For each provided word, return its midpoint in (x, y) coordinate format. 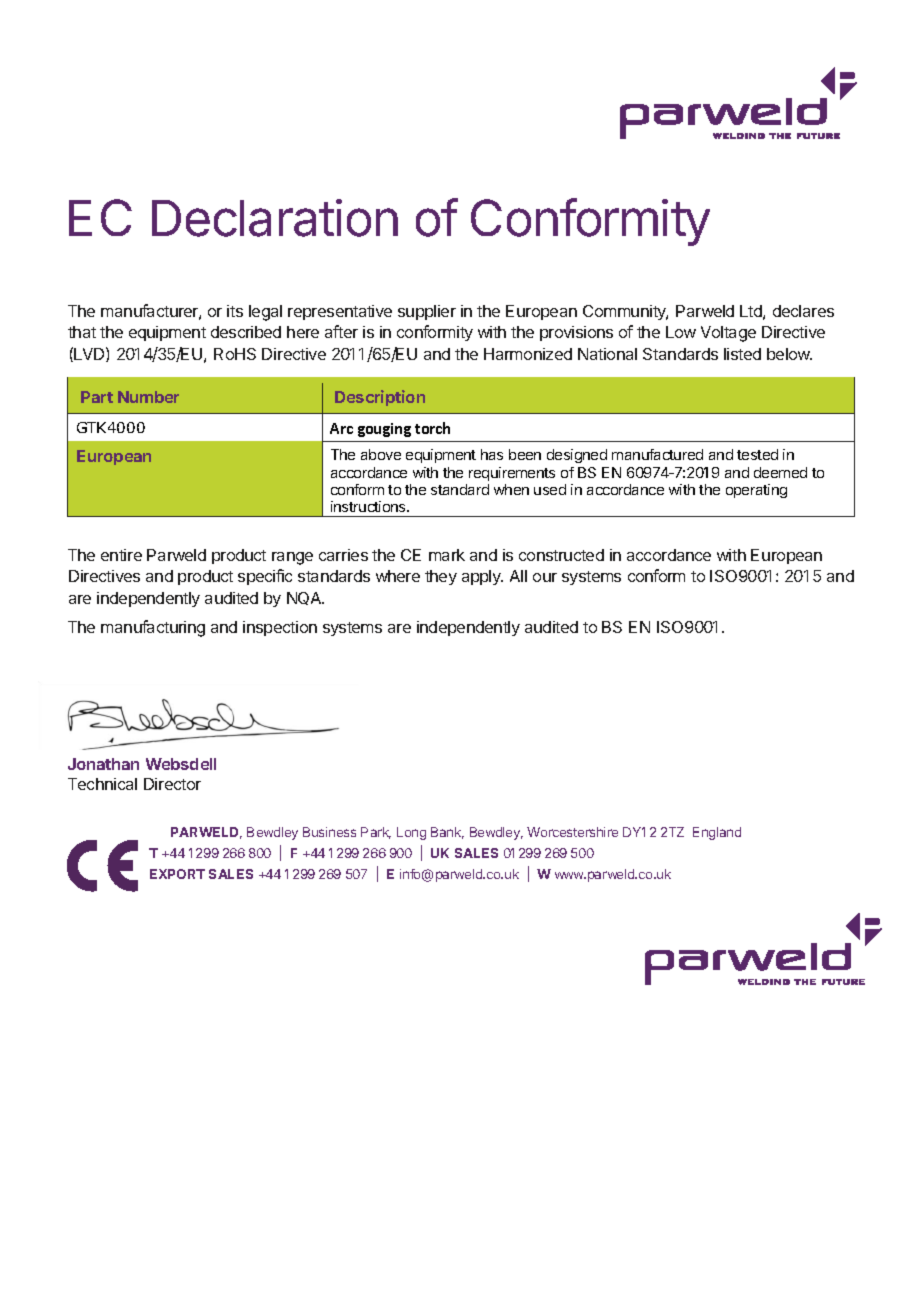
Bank (447, 833)
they (441, 577)
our (545, 577)
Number (148, 397)
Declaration (275, 218)
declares (803, 311)
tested (757, 454)
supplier (427, 312)
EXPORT (177, 874)
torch (432, 428)
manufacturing (153, 628)
